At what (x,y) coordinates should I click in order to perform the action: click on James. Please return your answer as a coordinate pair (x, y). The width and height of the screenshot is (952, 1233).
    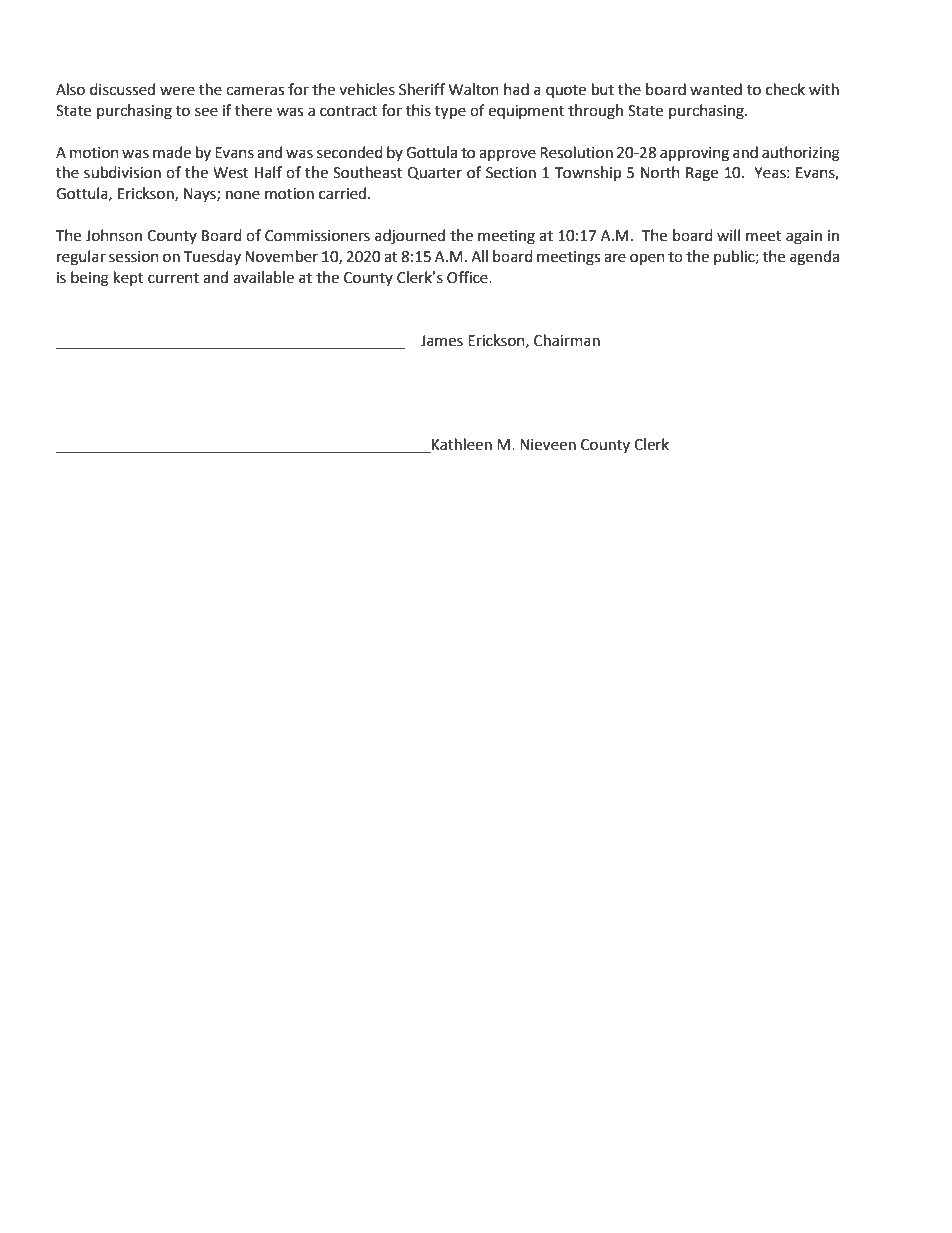
    Looking at the image, I should click on (442, 341).
